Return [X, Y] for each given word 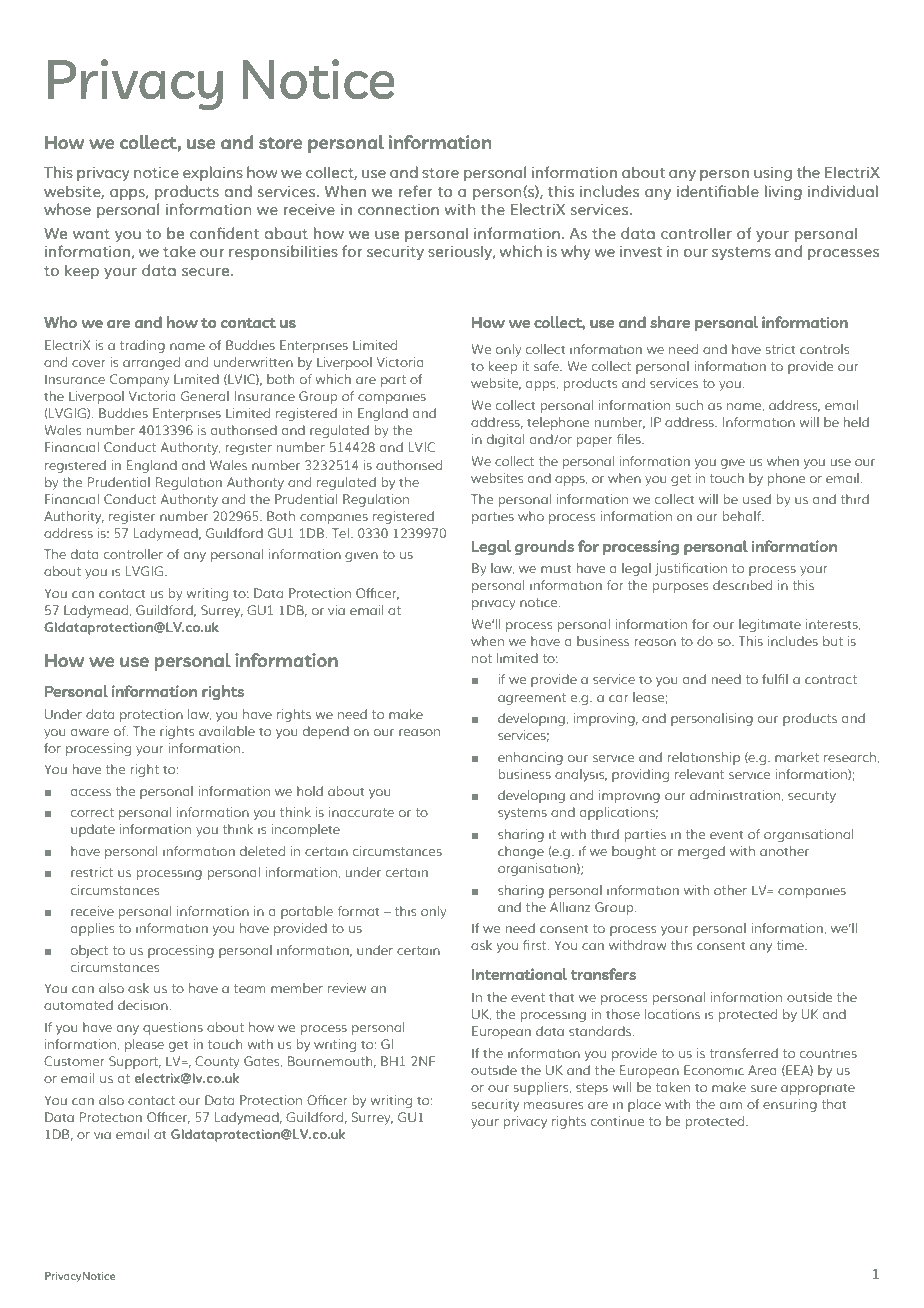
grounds [544, 548]
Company [139, 380]
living [783, 192]
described [742, 585]
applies [92, 929]
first [536, 945]
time [791, 945]
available [227, 731]
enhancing [530, 758]
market [797, 757]
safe [547, 366]
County [217, 1062]
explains [213, 173]
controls [824, 349]
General [205, 396]
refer [416, 191]
